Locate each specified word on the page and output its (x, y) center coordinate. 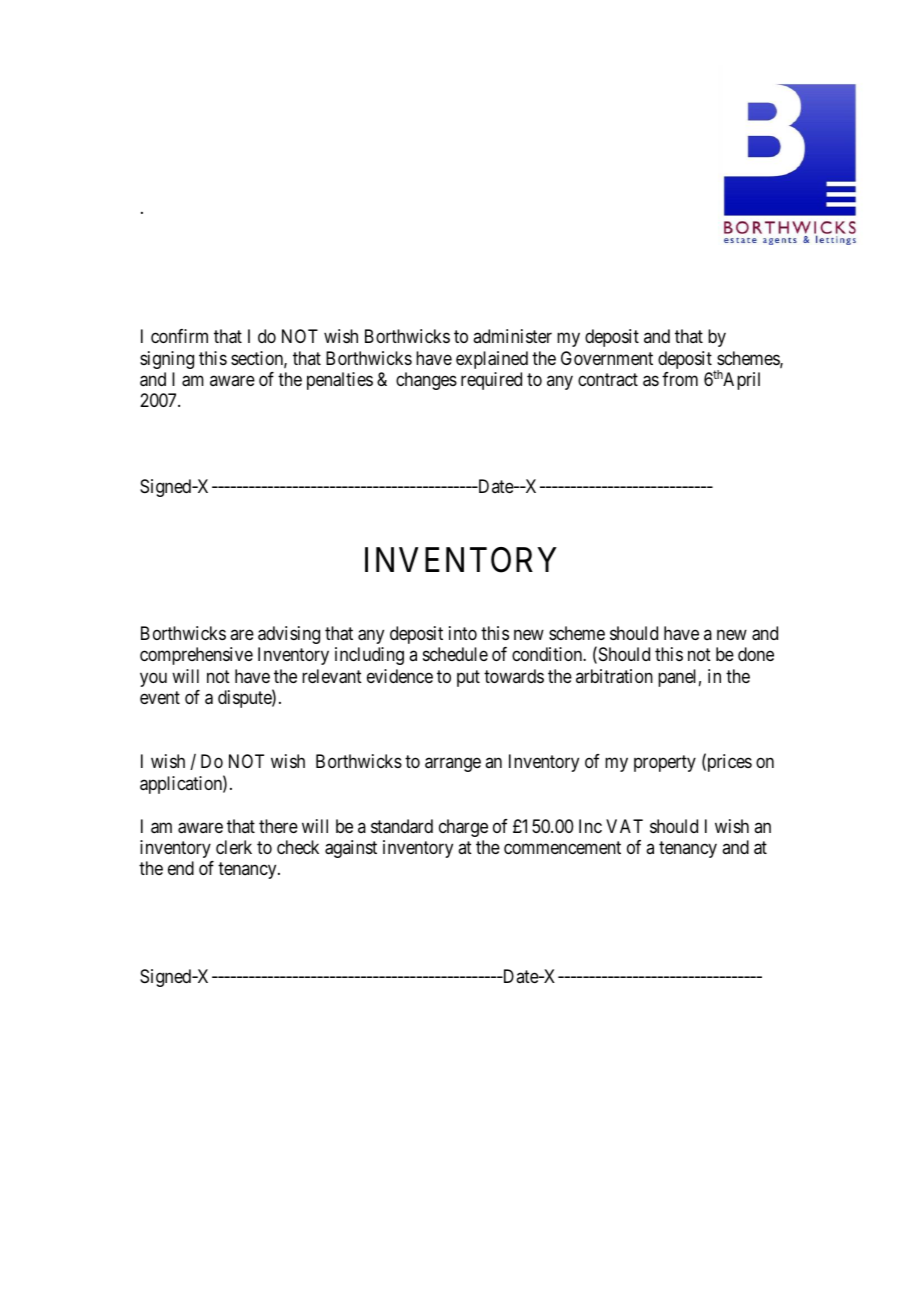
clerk (234, 847)
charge (463, 828)
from (680, 379)
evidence (400, 676)
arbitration (614, 676)
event (160, 697)
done (756, 654)
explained (492, 360)
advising (289, 635)
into (463, 633)
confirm (179, 336)
